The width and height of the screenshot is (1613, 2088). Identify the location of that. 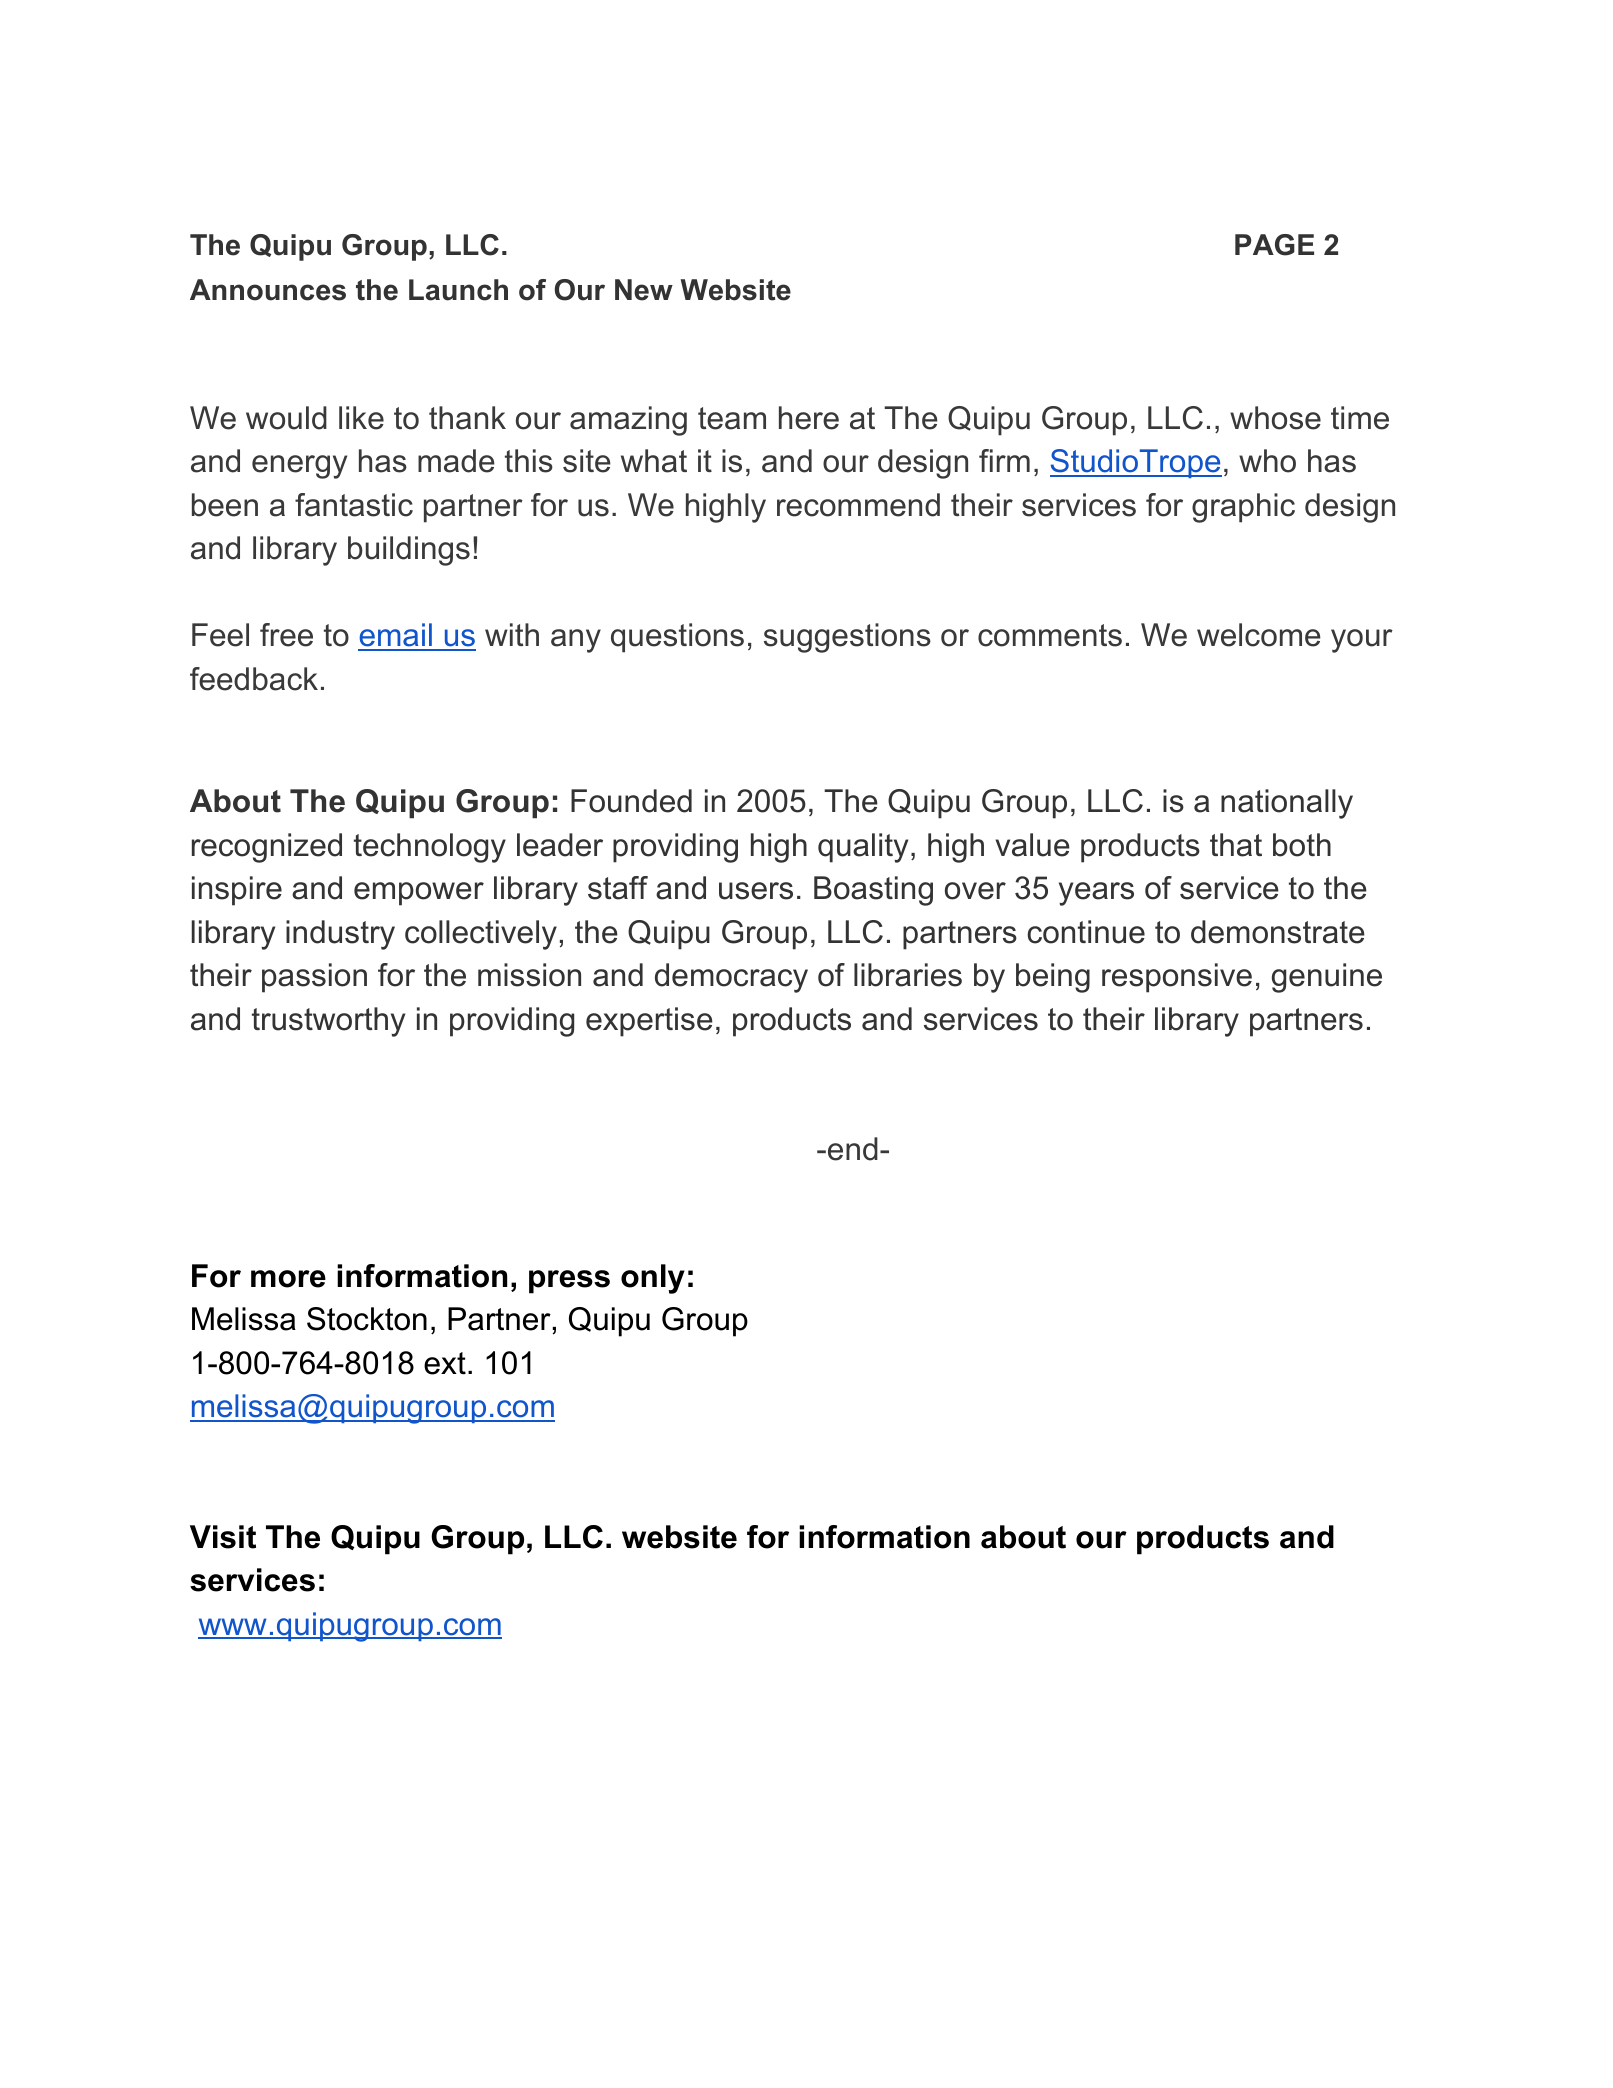
(1236, 845).
